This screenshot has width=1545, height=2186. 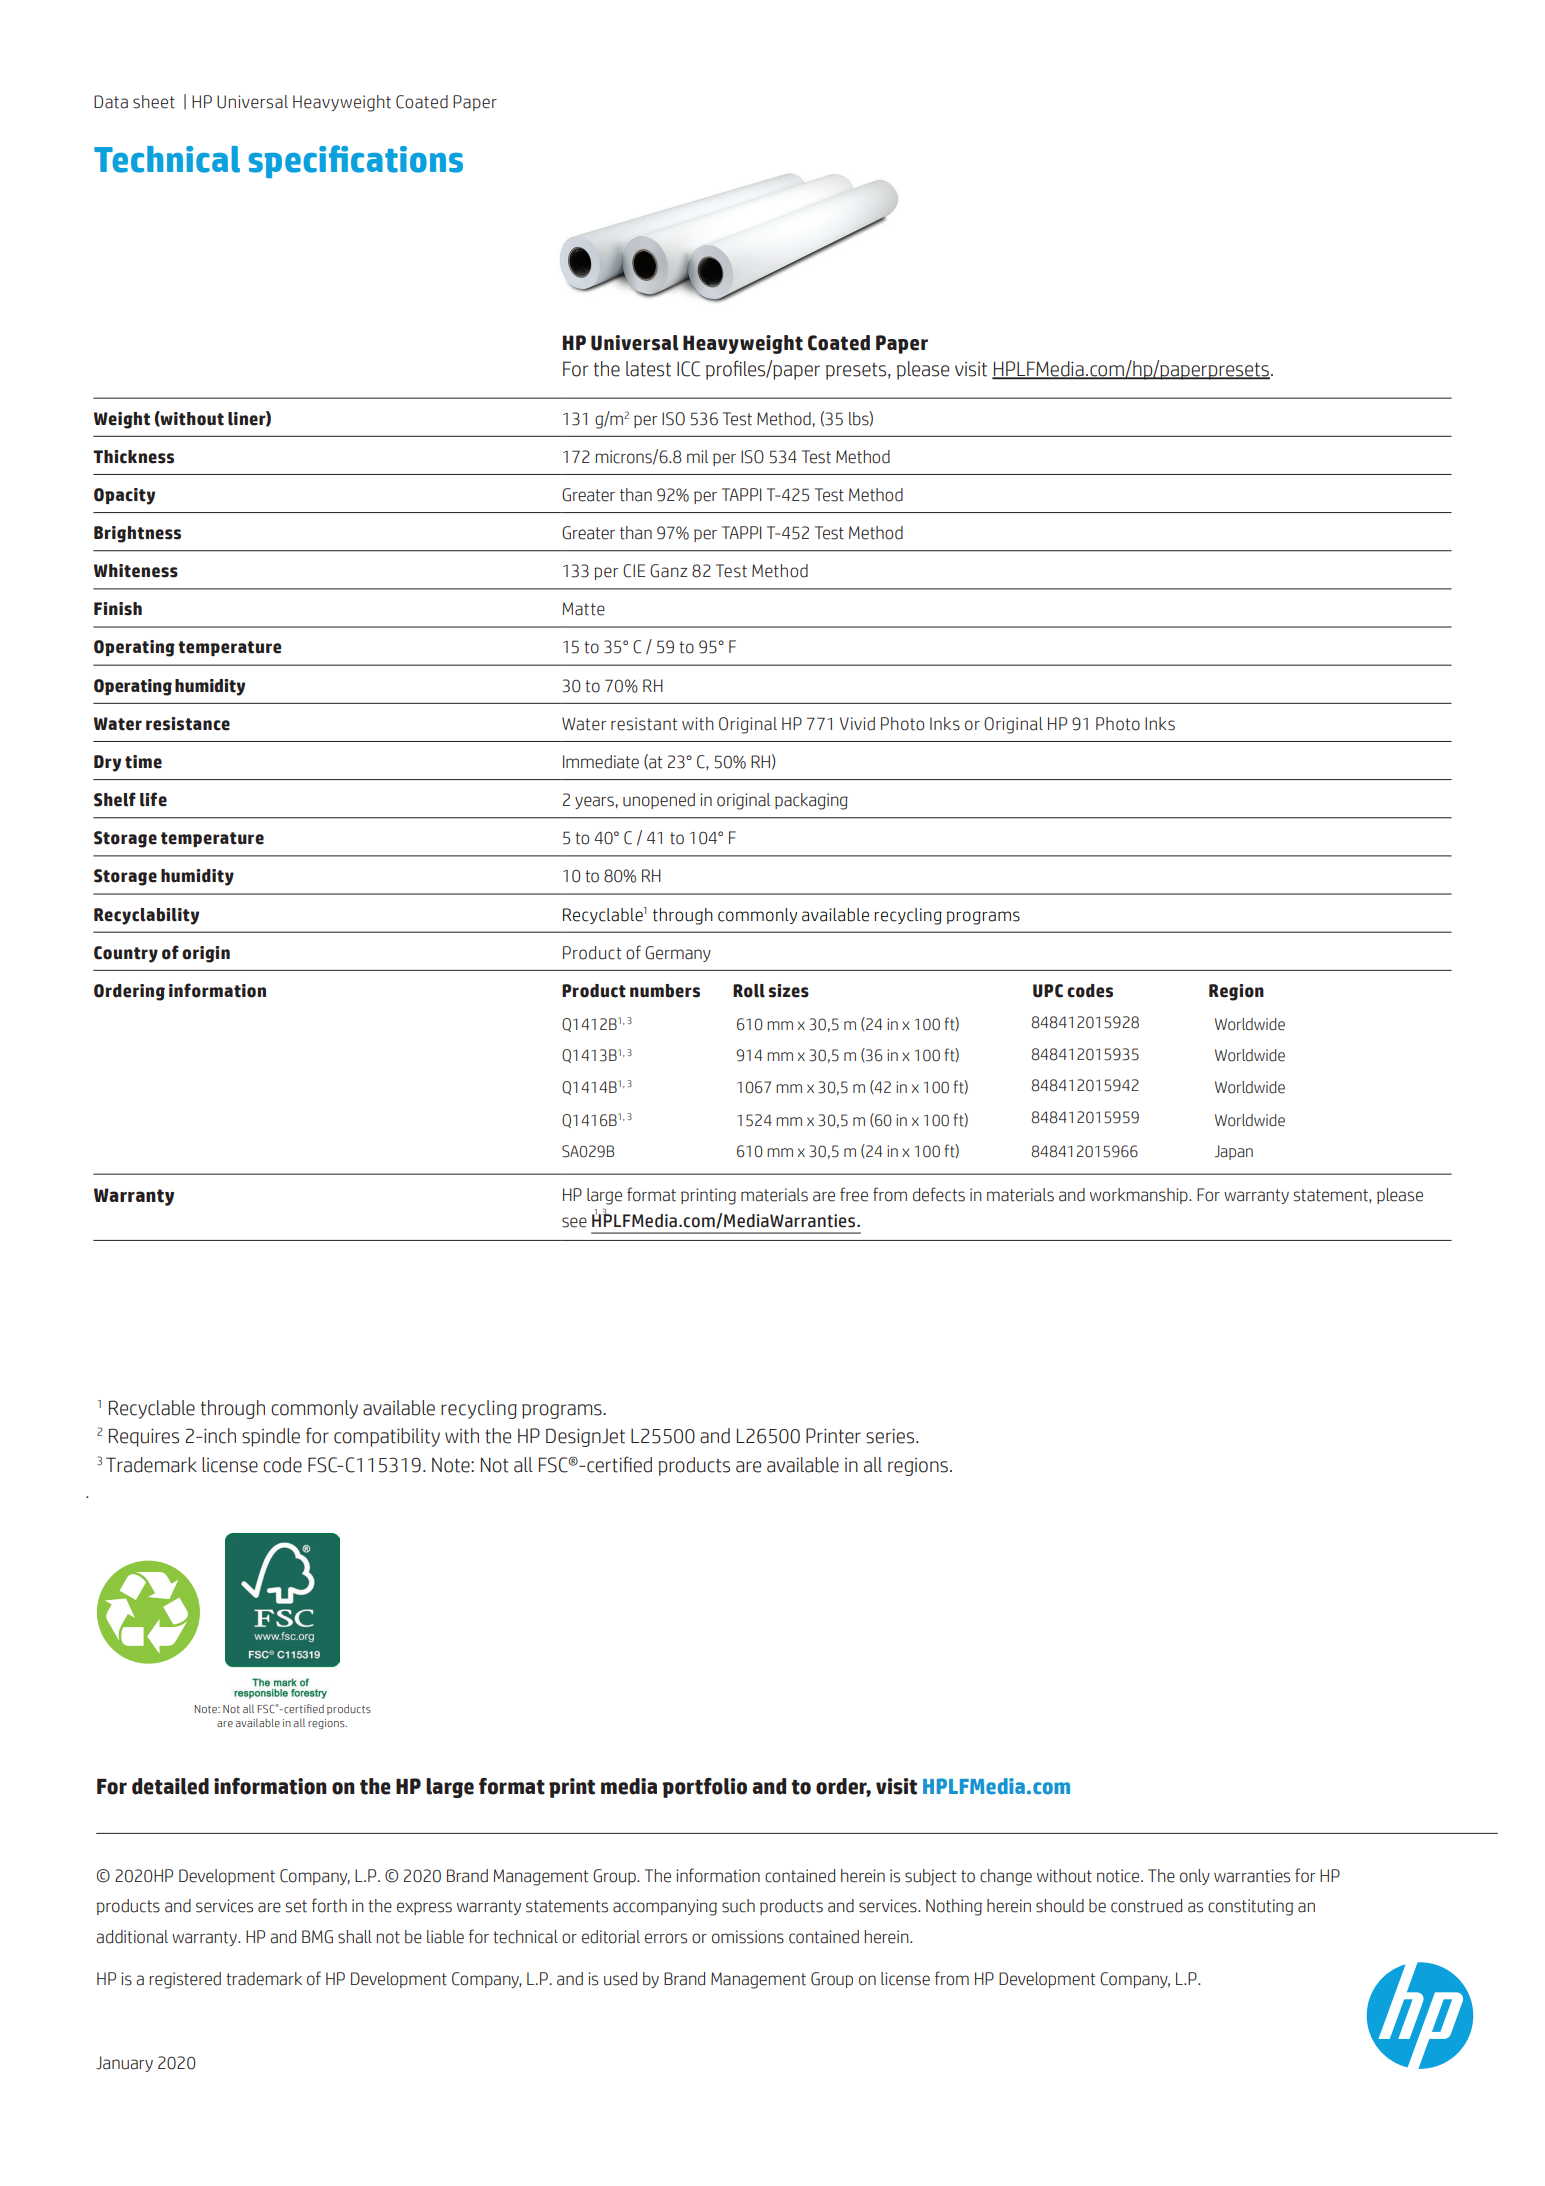 What do you see at coordinates (665, 991) in the screenshot?
I see `numbers` at bounding box center [665, 991].
